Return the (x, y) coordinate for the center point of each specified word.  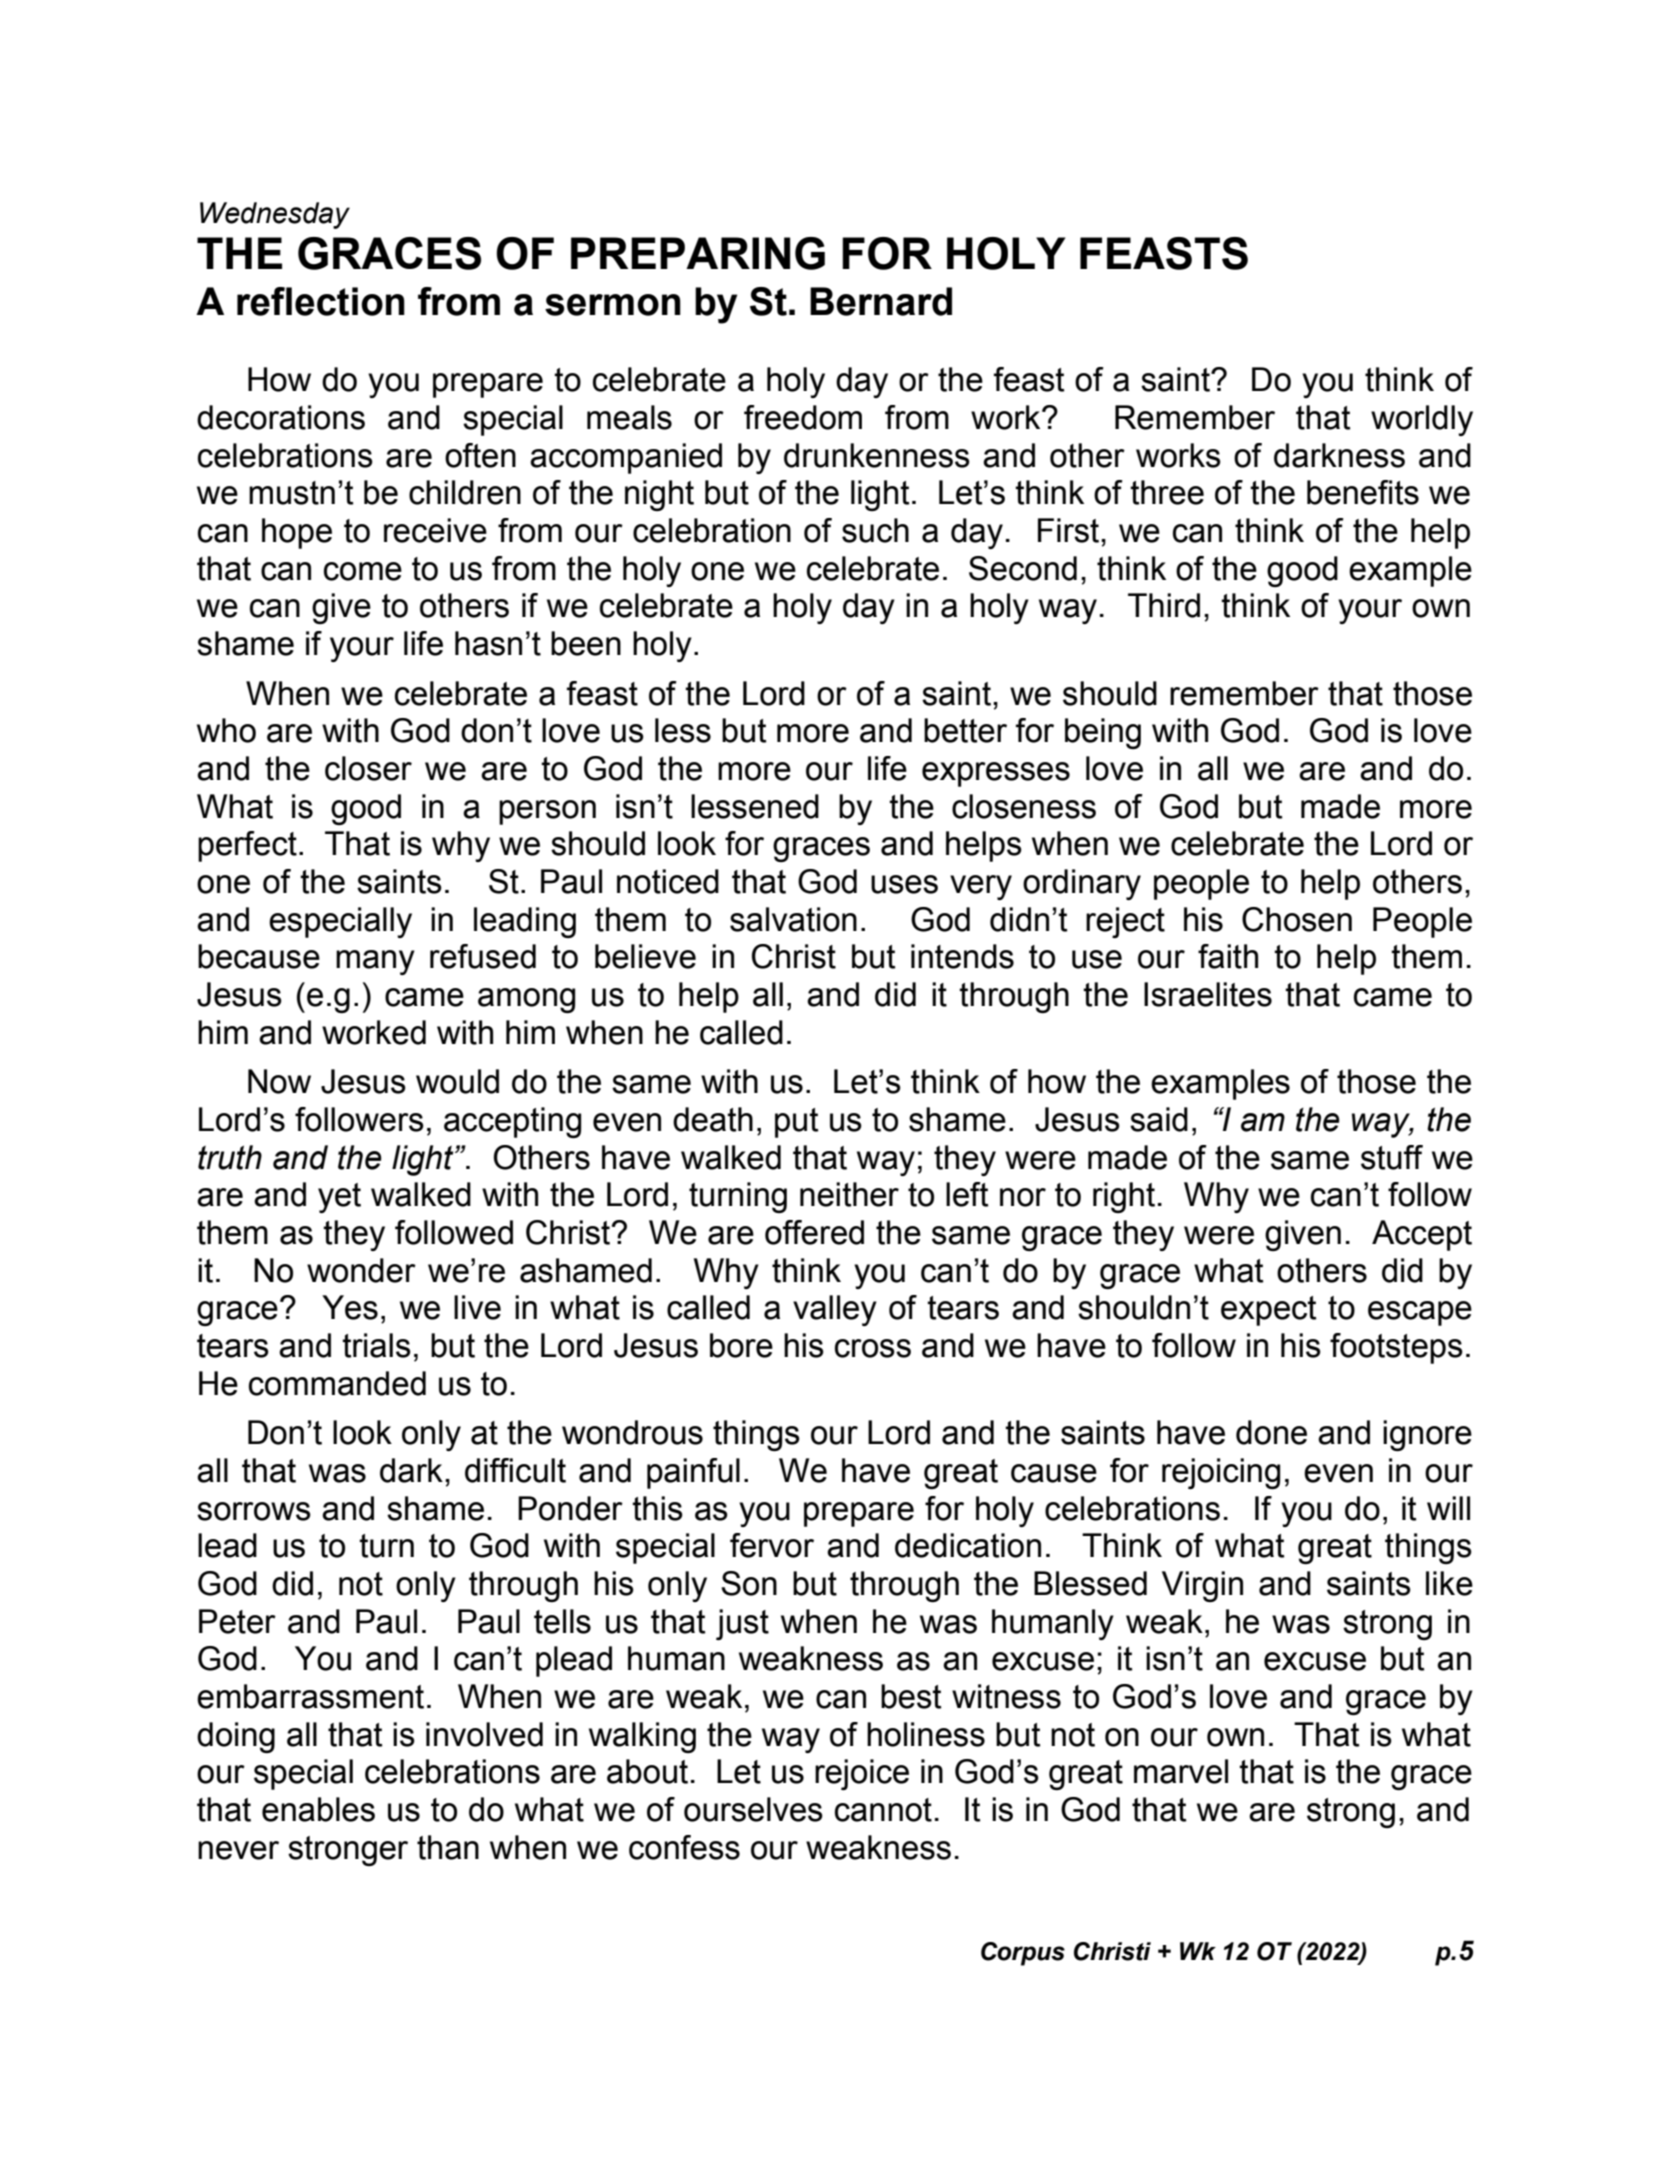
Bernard (881, 301)
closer (368, 768)
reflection (321, 301)
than (448, 1847)
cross (873, 1348)
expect (1269, 1311)
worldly (1422, 420)
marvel (1181, 1771)
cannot (883, 1810)
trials (376, 1345)
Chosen (1297, 919)
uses (904, 884)
